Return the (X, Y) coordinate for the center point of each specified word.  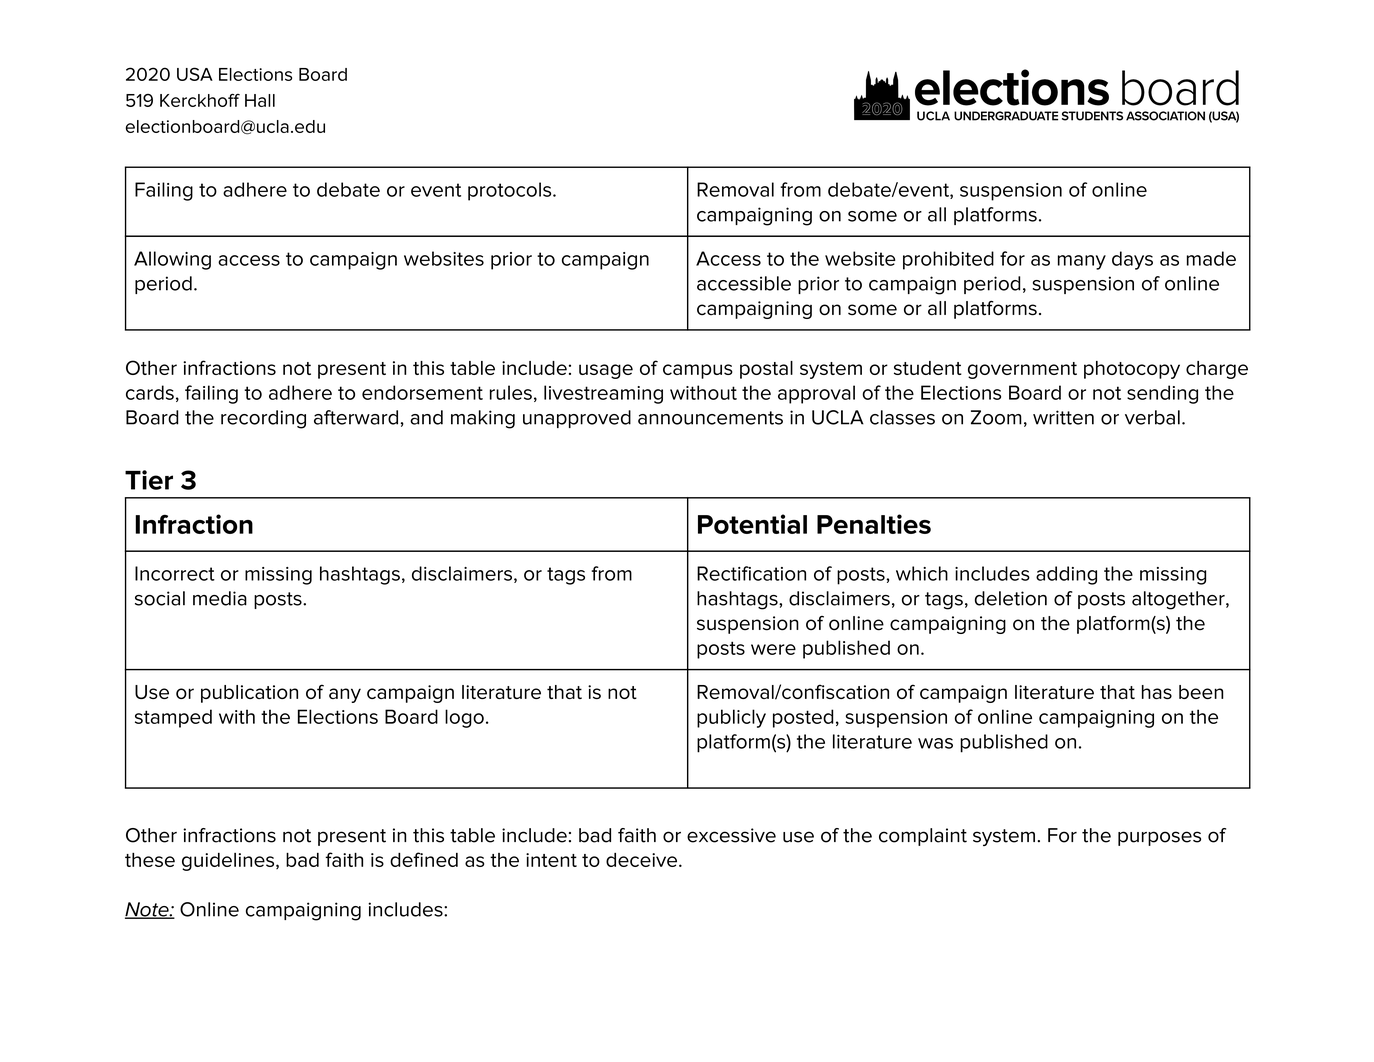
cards (150, 392)
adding (1066, 575)
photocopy (1132, 370)
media (220, 598)
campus (698, 371)
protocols (511, 191)
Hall (260, 100)
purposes (1159, 838)
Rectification (751, 573)
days (1132, 260)
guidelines (229, 862)
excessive (731, 835)
